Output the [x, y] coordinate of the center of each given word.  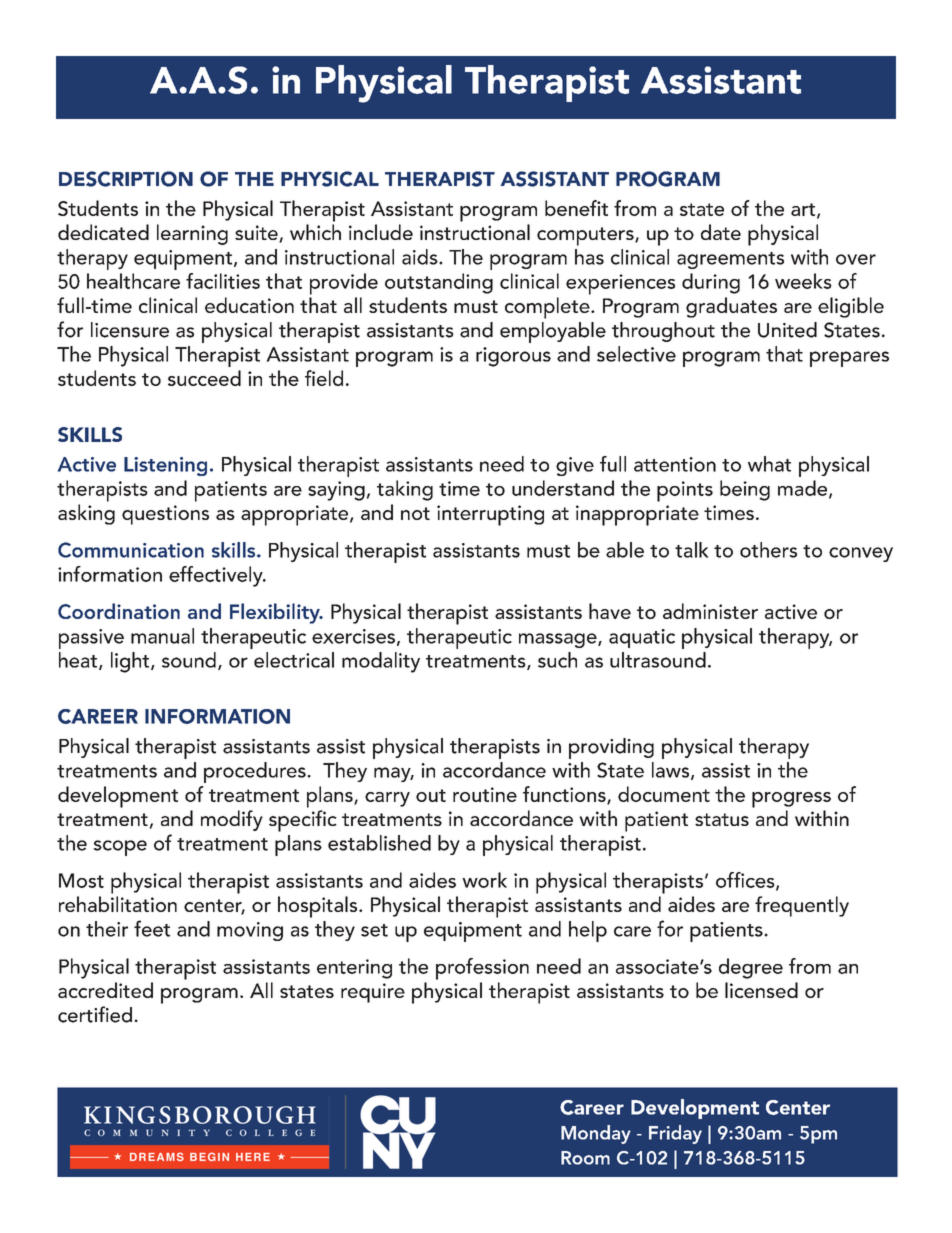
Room [585, 1158]
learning [192, 234]
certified [95, 1014]
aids [421, 257]
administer [710, 611]
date [721, 232]
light [131, 662]
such [557, 660]
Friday [675, 1134]
